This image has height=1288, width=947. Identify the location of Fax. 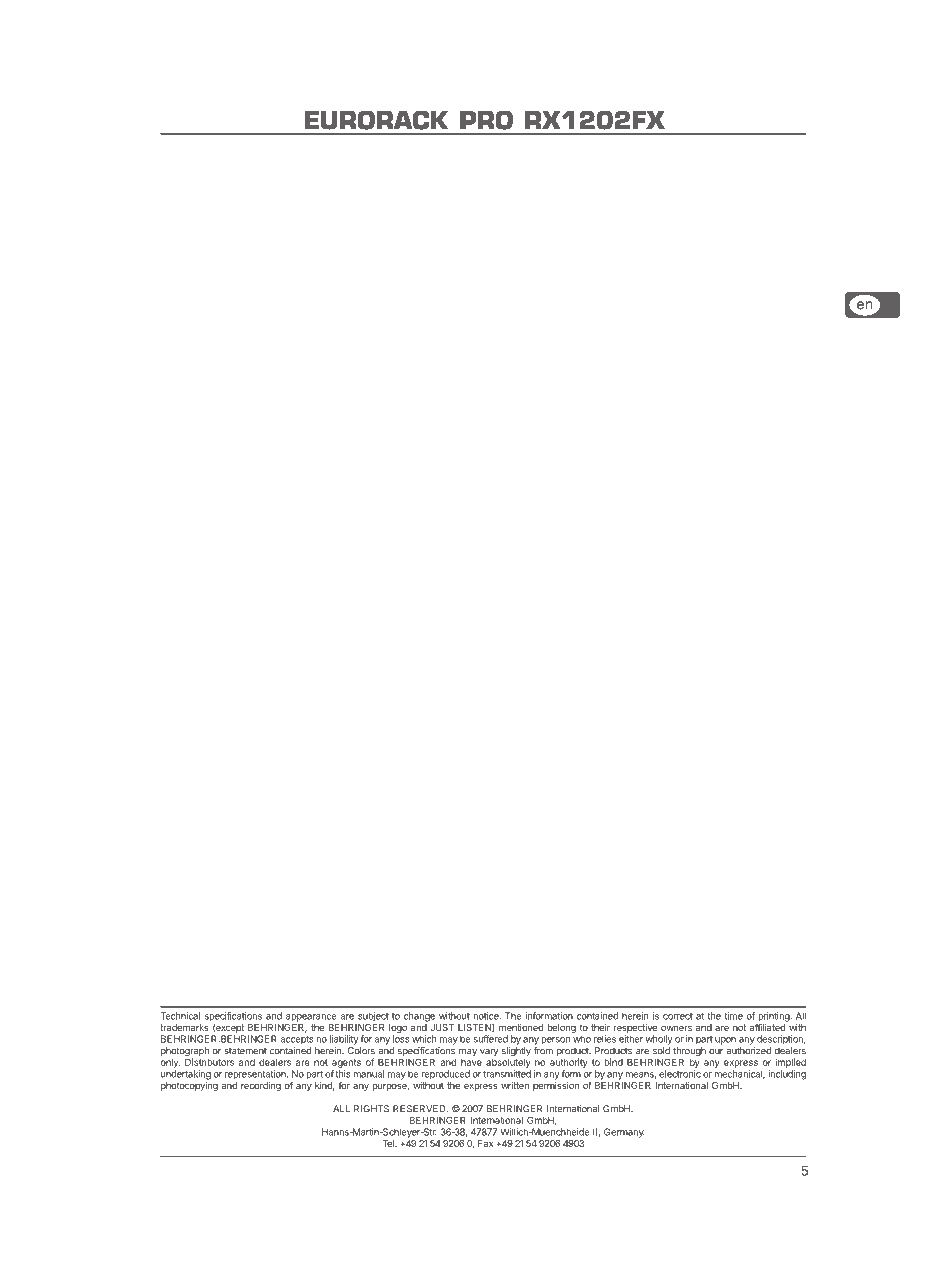
(485, 1143).
